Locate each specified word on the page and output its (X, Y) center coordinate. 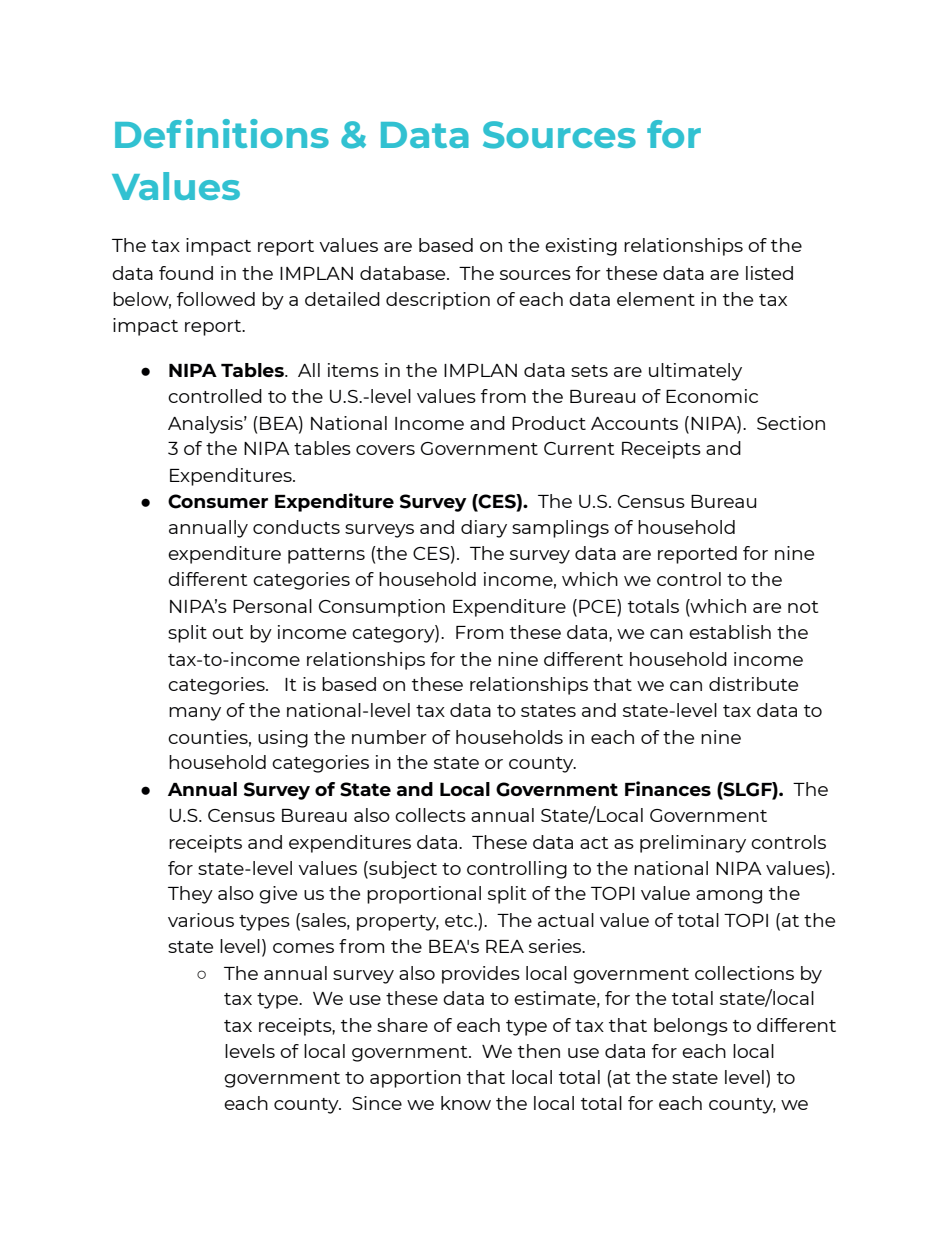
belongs (691, 1027)
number (389, 737)
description (438, 301)
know (466, 1103)
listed (769, 273)
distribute (753, 684)
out (227, 633)
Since (377, 1103)
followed (216, 299)
